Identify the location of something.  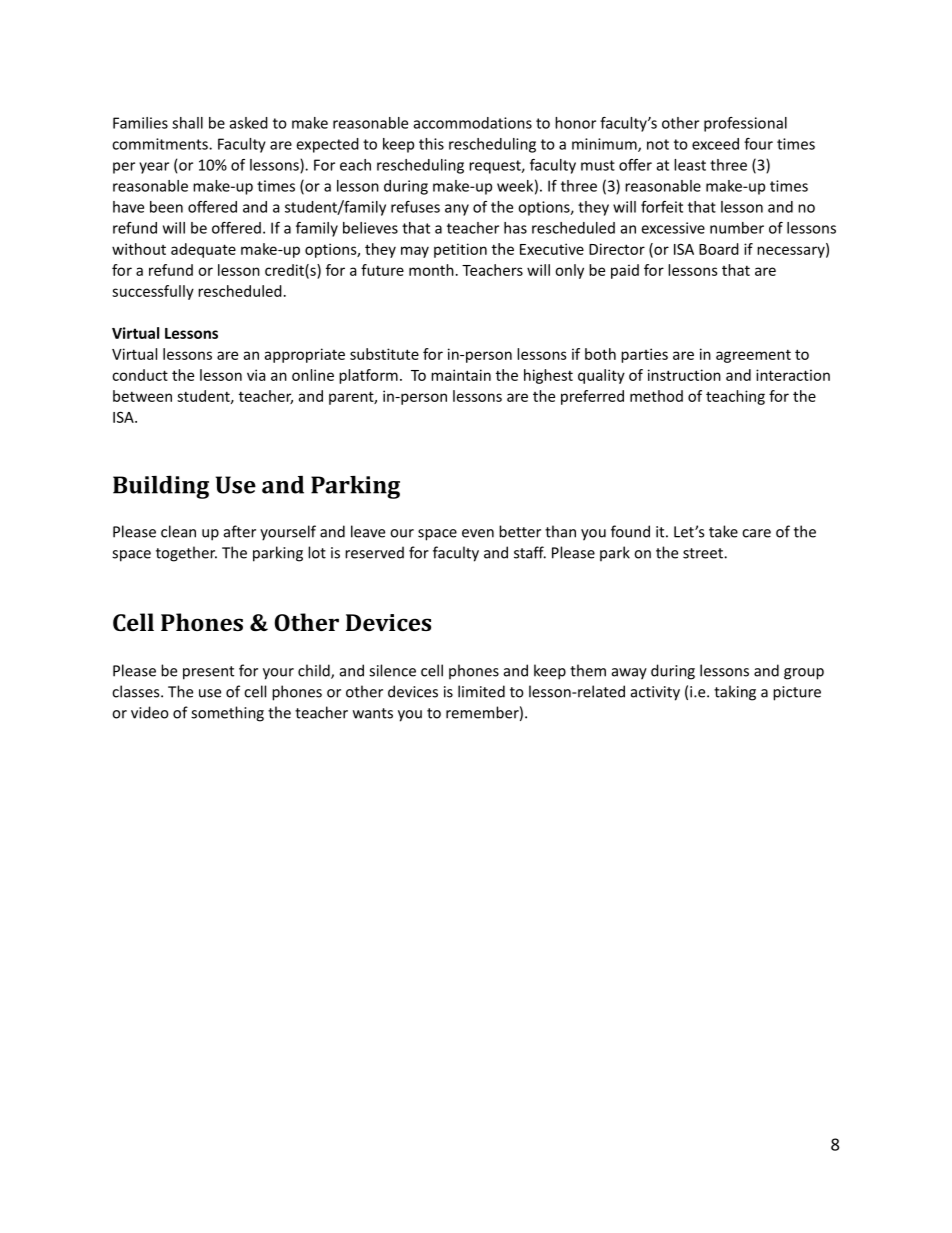
(227, 714).
